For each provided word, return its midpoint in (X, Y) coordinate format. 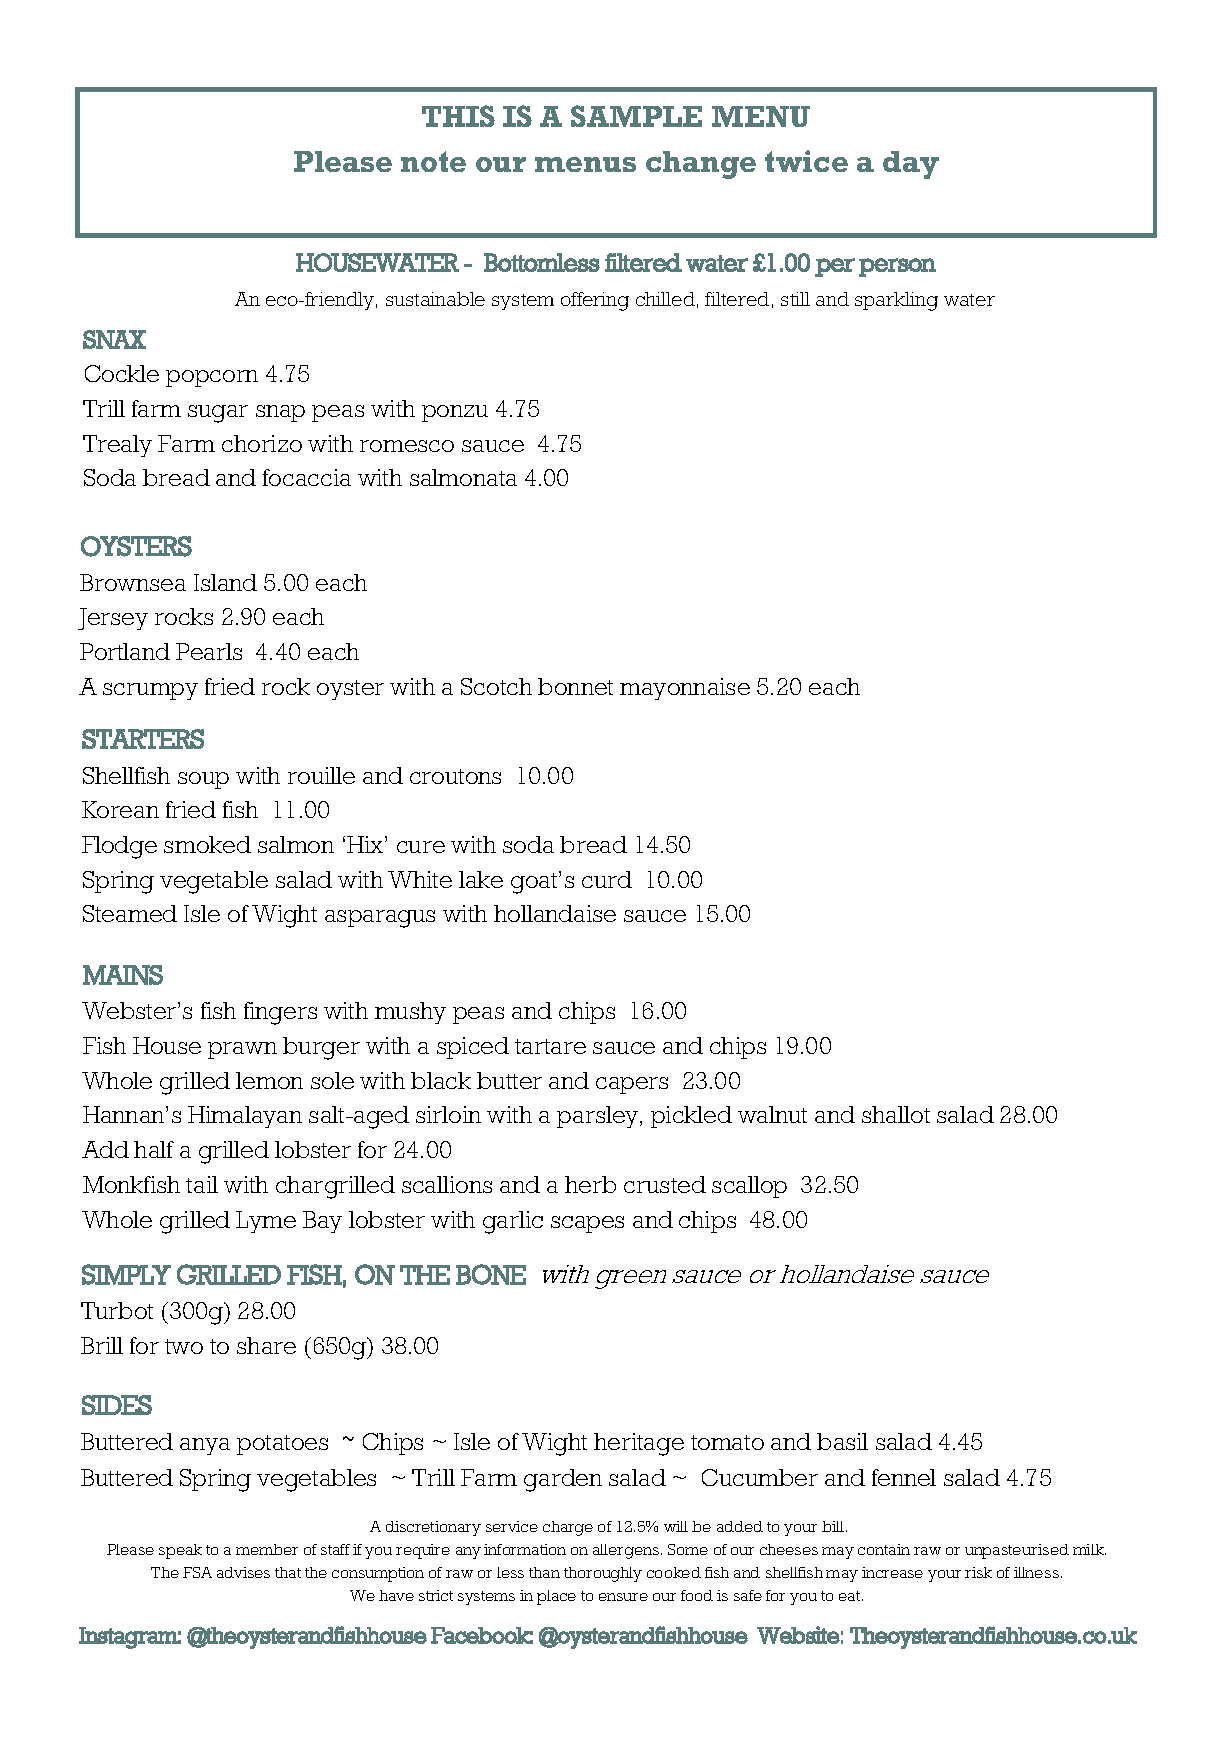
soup (203, 780)
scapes (587, 1224)
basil (842, 1441)
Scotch (496, 686)
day (911, 165)
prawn (242, 1050)
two (184, 1346)
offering (595, 301)
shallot (896, 1114)
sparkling (896, 301)
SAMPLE (636, 116)
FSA (197, 1572)
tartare (550, 1046)
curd (607, 879)
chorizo (262, 443)
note (433, 161)
